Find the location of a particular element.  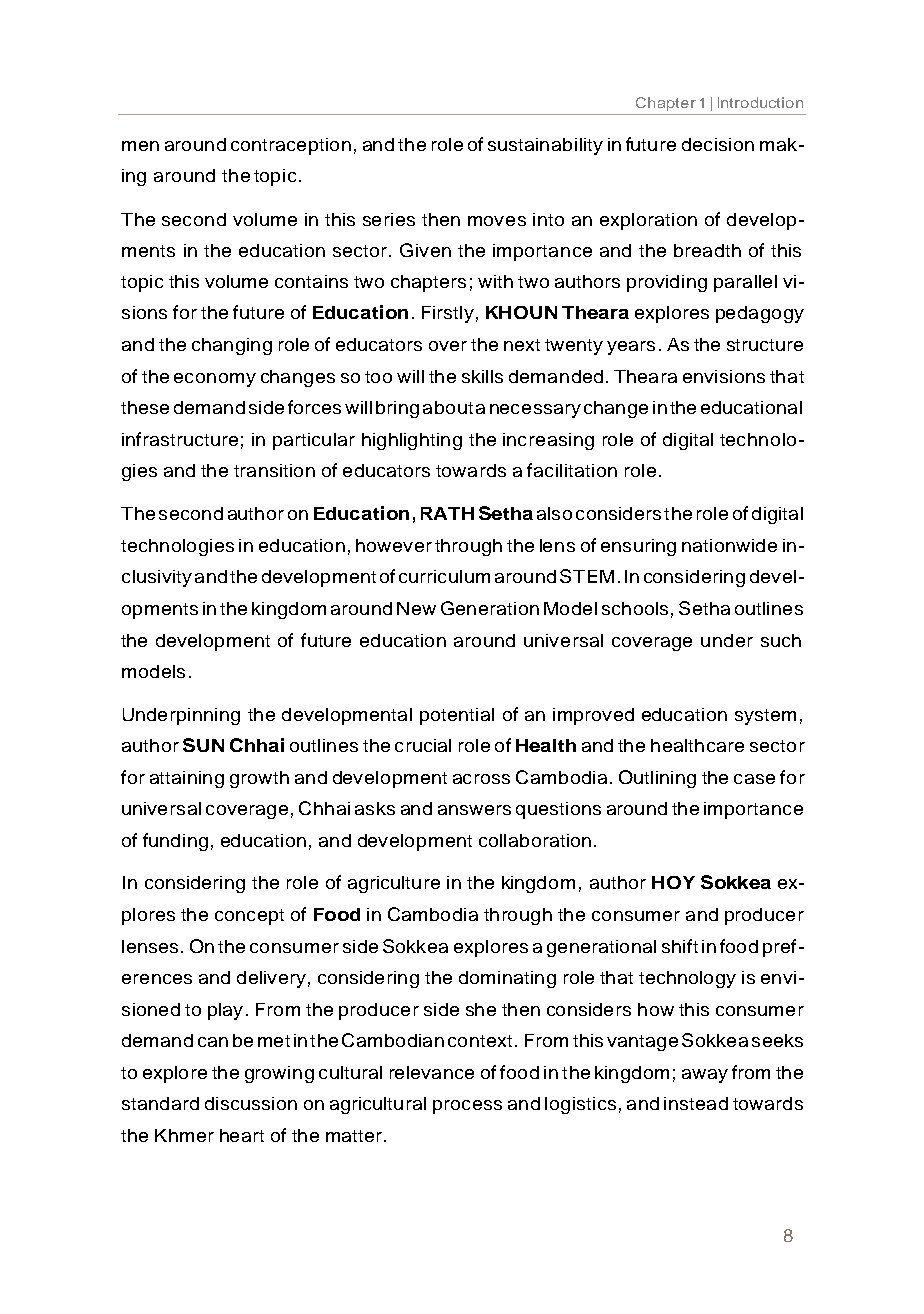

contraception is located at coordinates (291, 146).
